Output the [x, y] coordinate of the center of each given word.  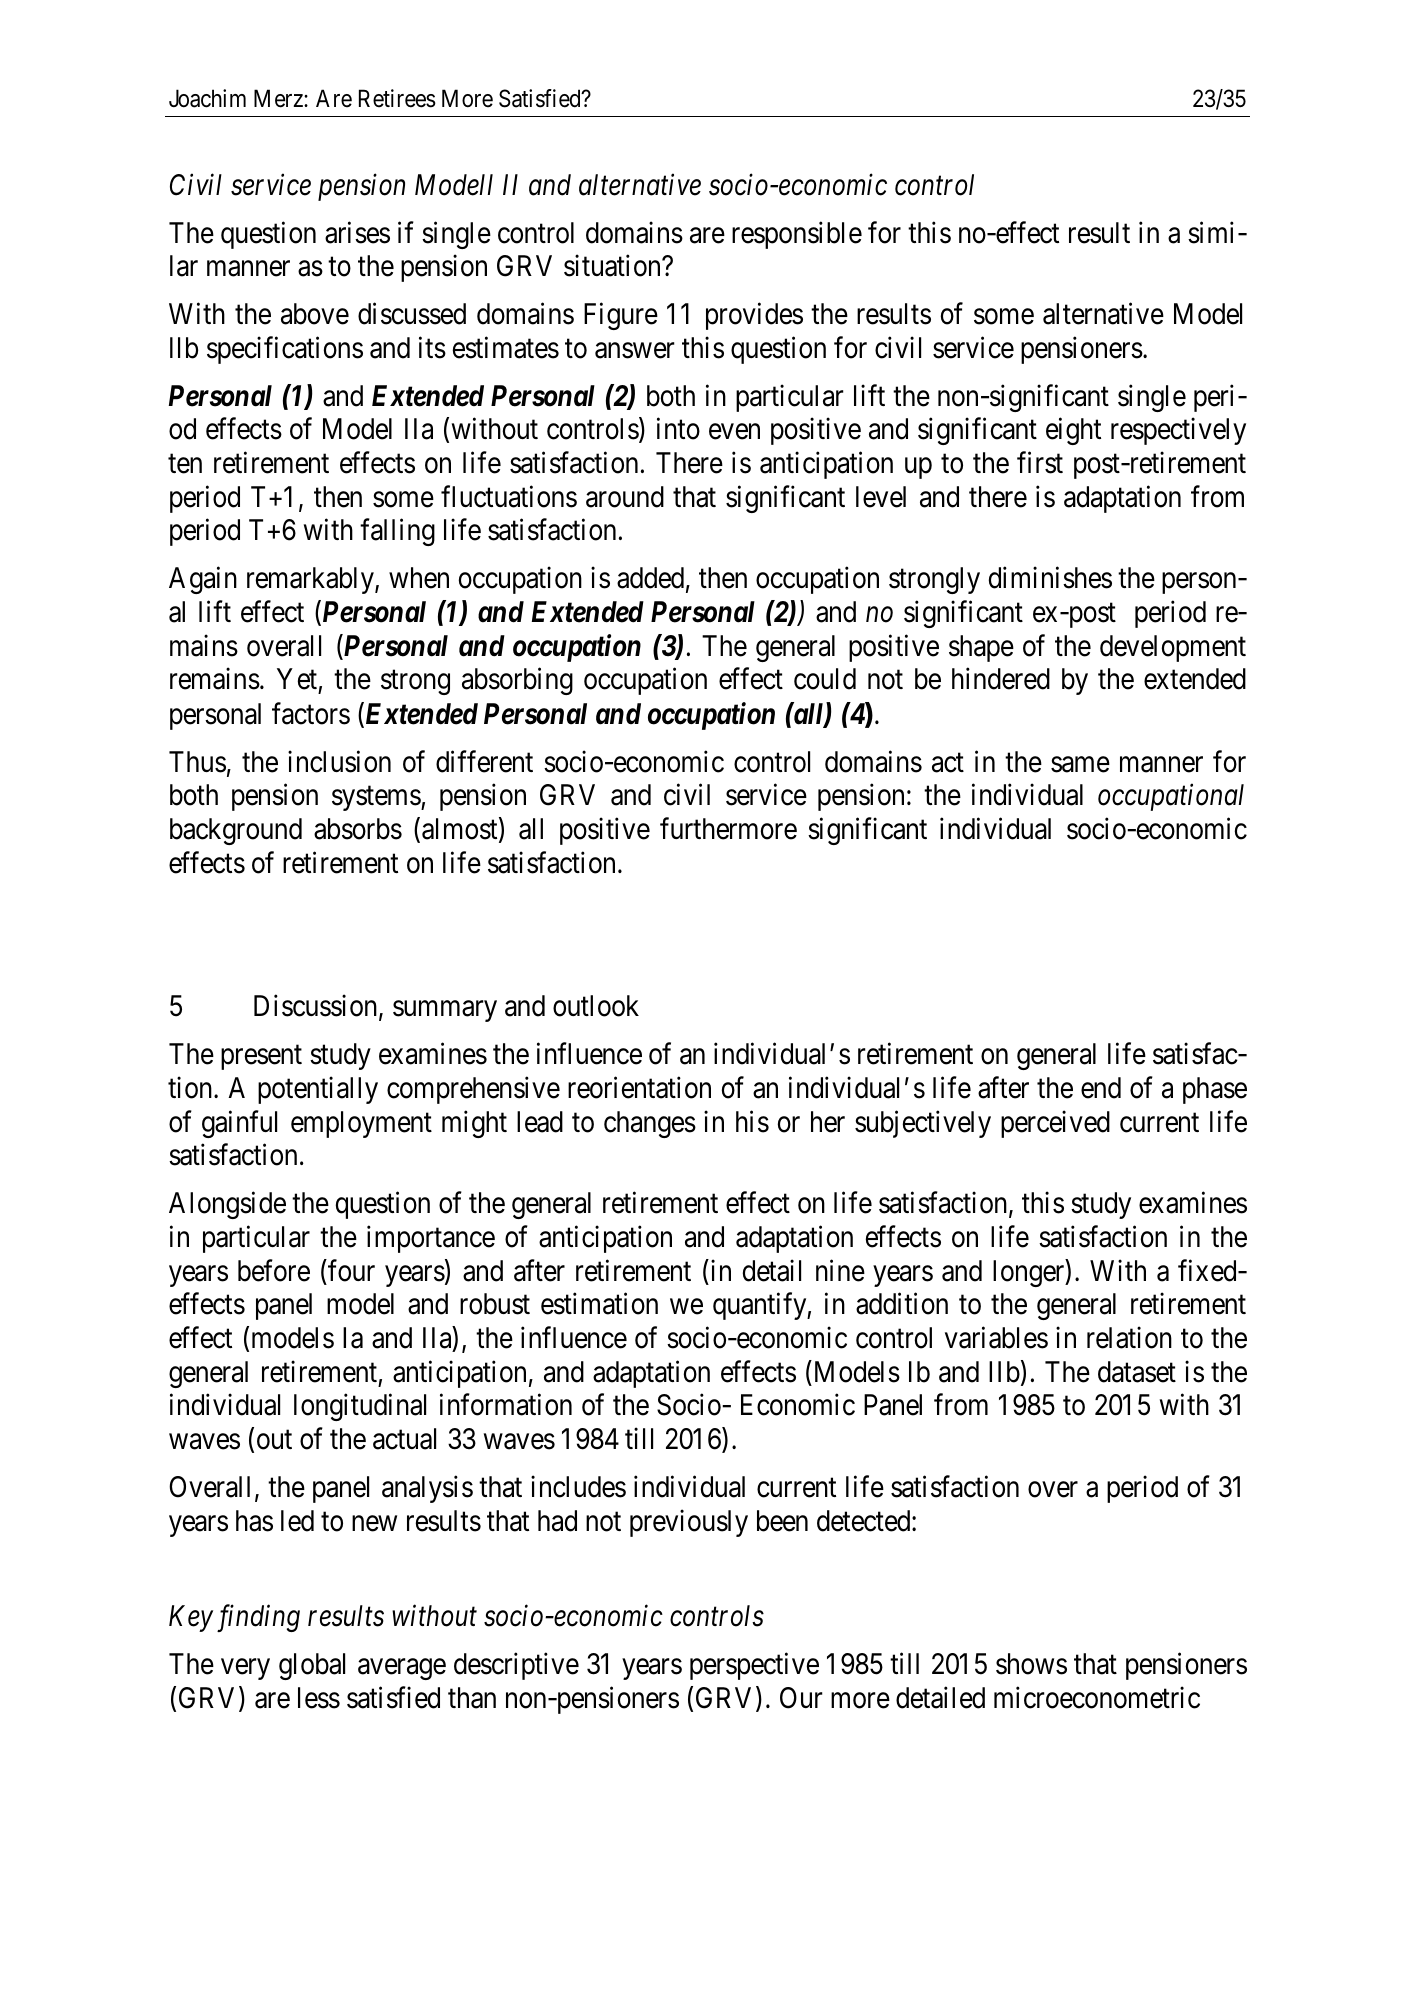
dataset [1137, 1372]
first [1040, 463]
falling [397, 532]
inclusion [339, 761]
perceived [1055, 1124]
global [312, 1666]
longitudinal [360, 1407]
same [1080, 764]
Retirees [397, 98]
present [261, 1058]
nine [840, 1270]
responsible [797, 235]
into [678, 429]
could [825, 679]
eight [1073, 431]
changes [650, 1124]
